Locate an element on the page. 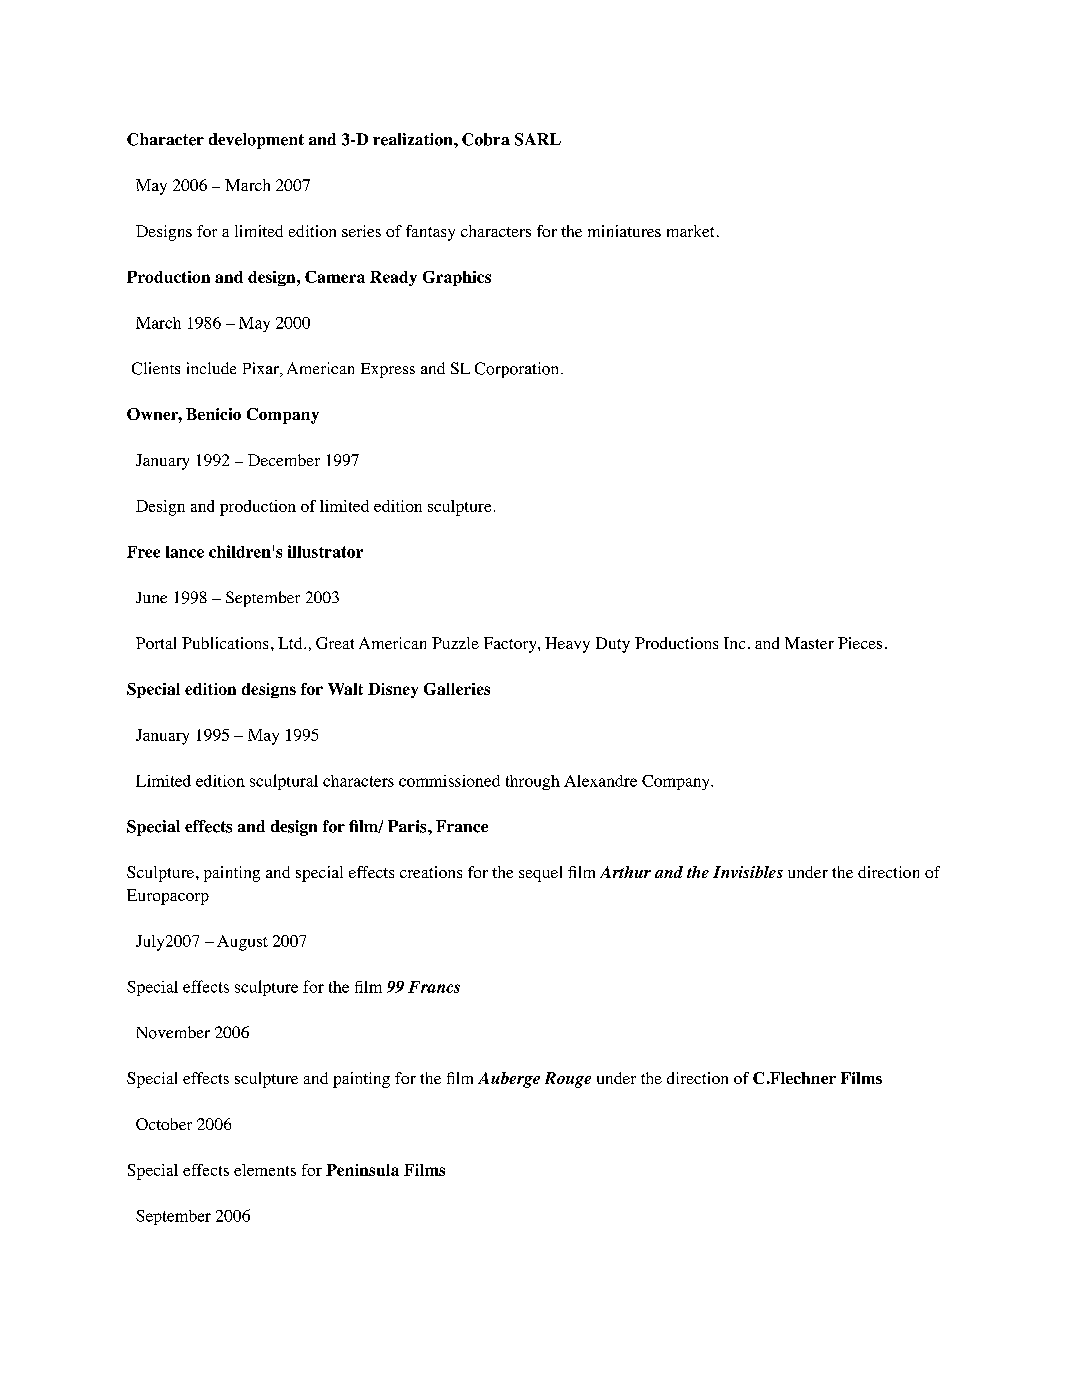 This image has height=1395, width=1078. development is located at coordinates (256, 141).
